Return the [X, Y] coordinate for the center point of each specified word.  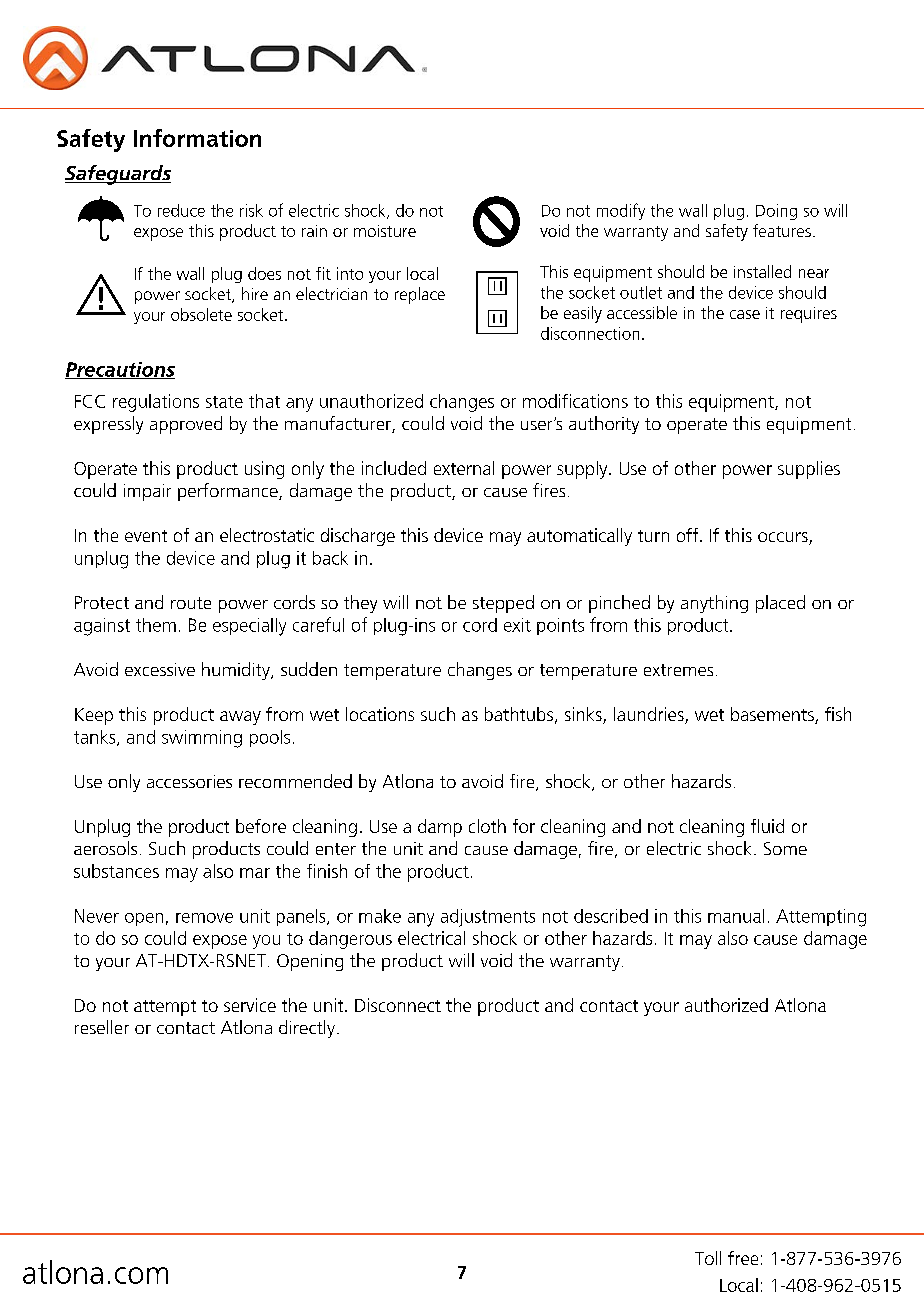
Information [197, 138]
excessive [160, 669]
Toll [708, 1258]
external [464, 468]
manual [736, 916]
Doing [776, 212]
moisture [385, 231]
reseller [102, 1027]
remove [204, 918]
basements [773, 715]
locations [380, 714]
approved [186, 425]
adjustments [488, 918]
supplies [809, 470]
